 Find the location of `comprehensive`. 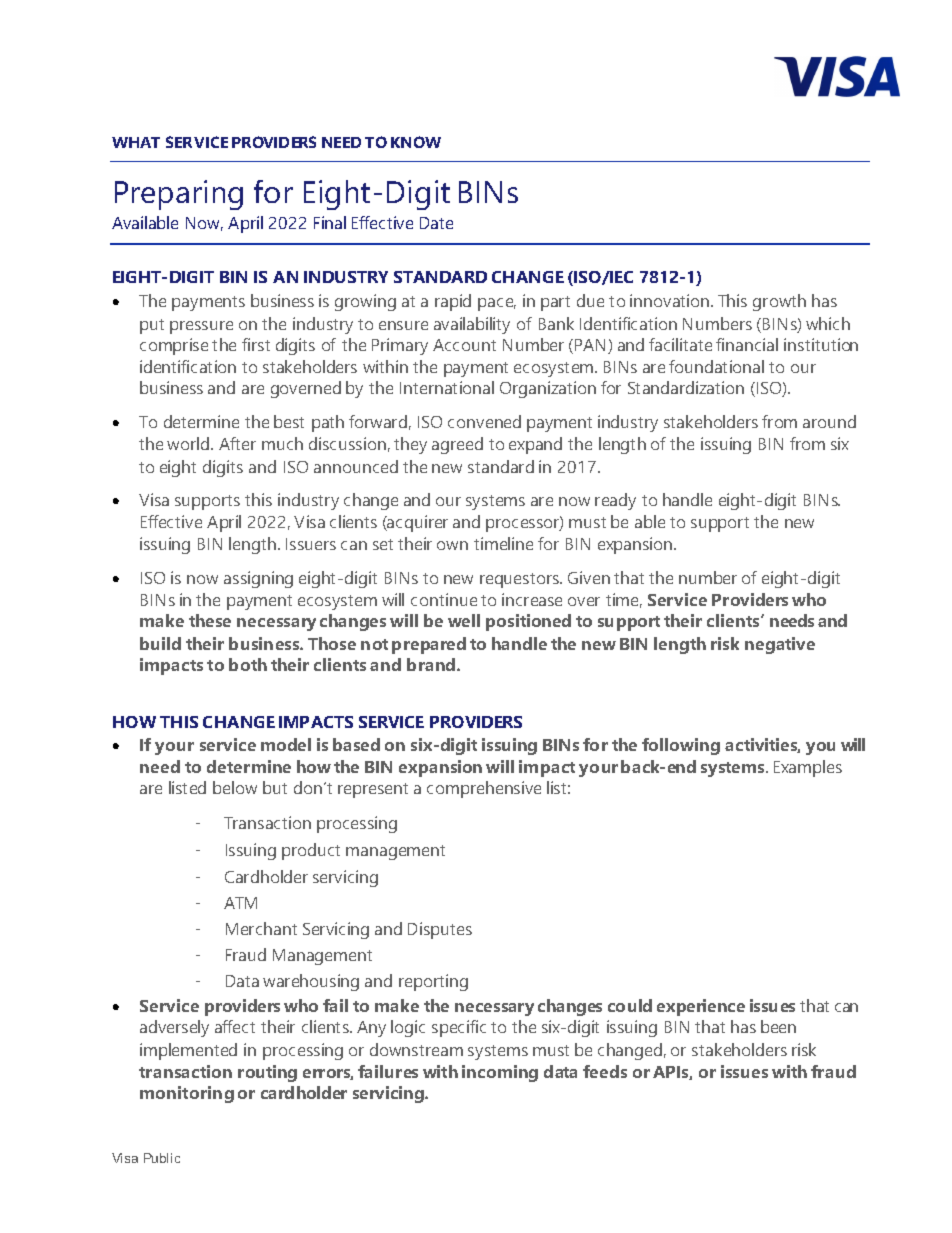

comprehensive is located at coordinates (484, 789).
